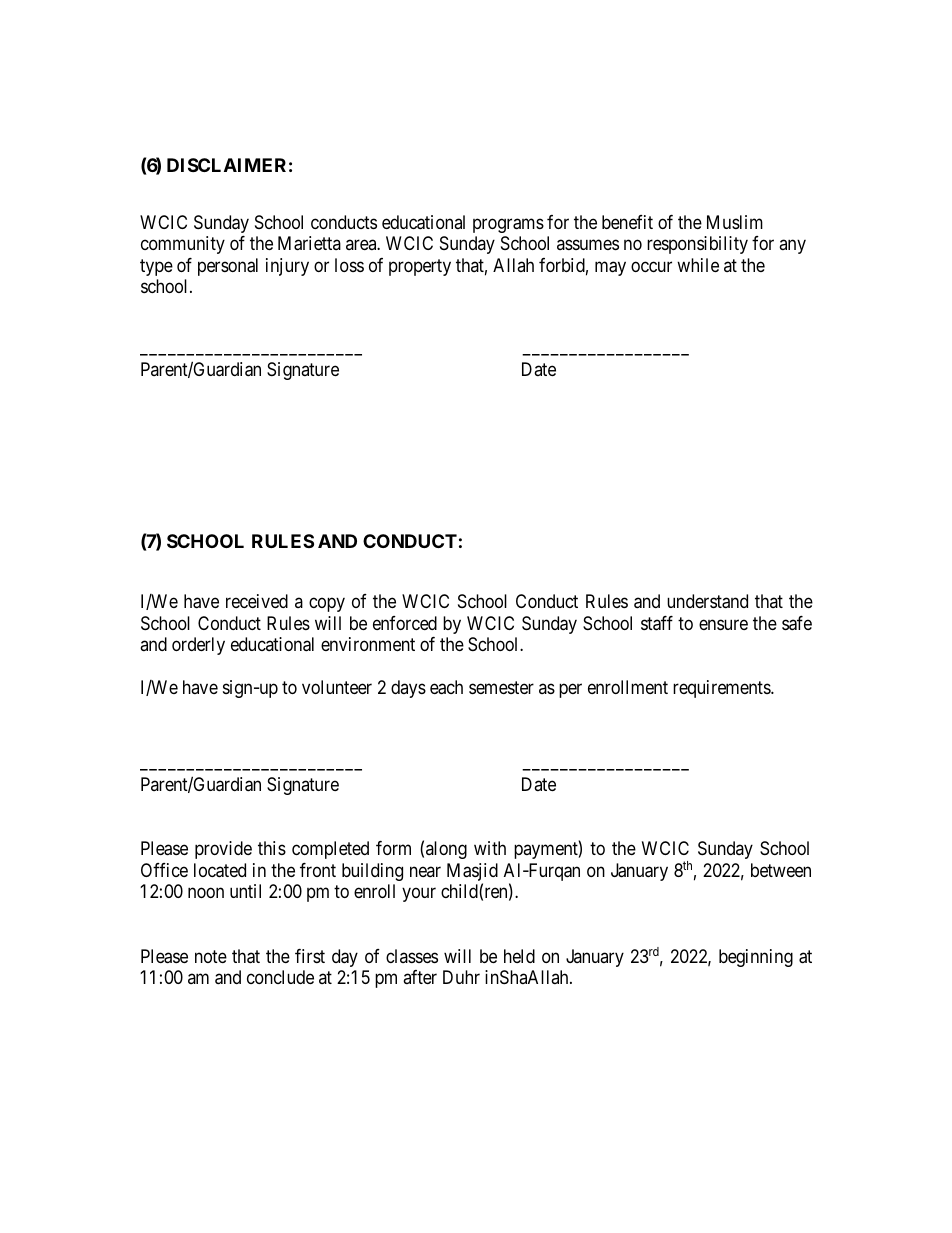 The image size is (952, 1233). Describe the element at coordinates (211, 956) in the screenshot. I see `note` at that location.
